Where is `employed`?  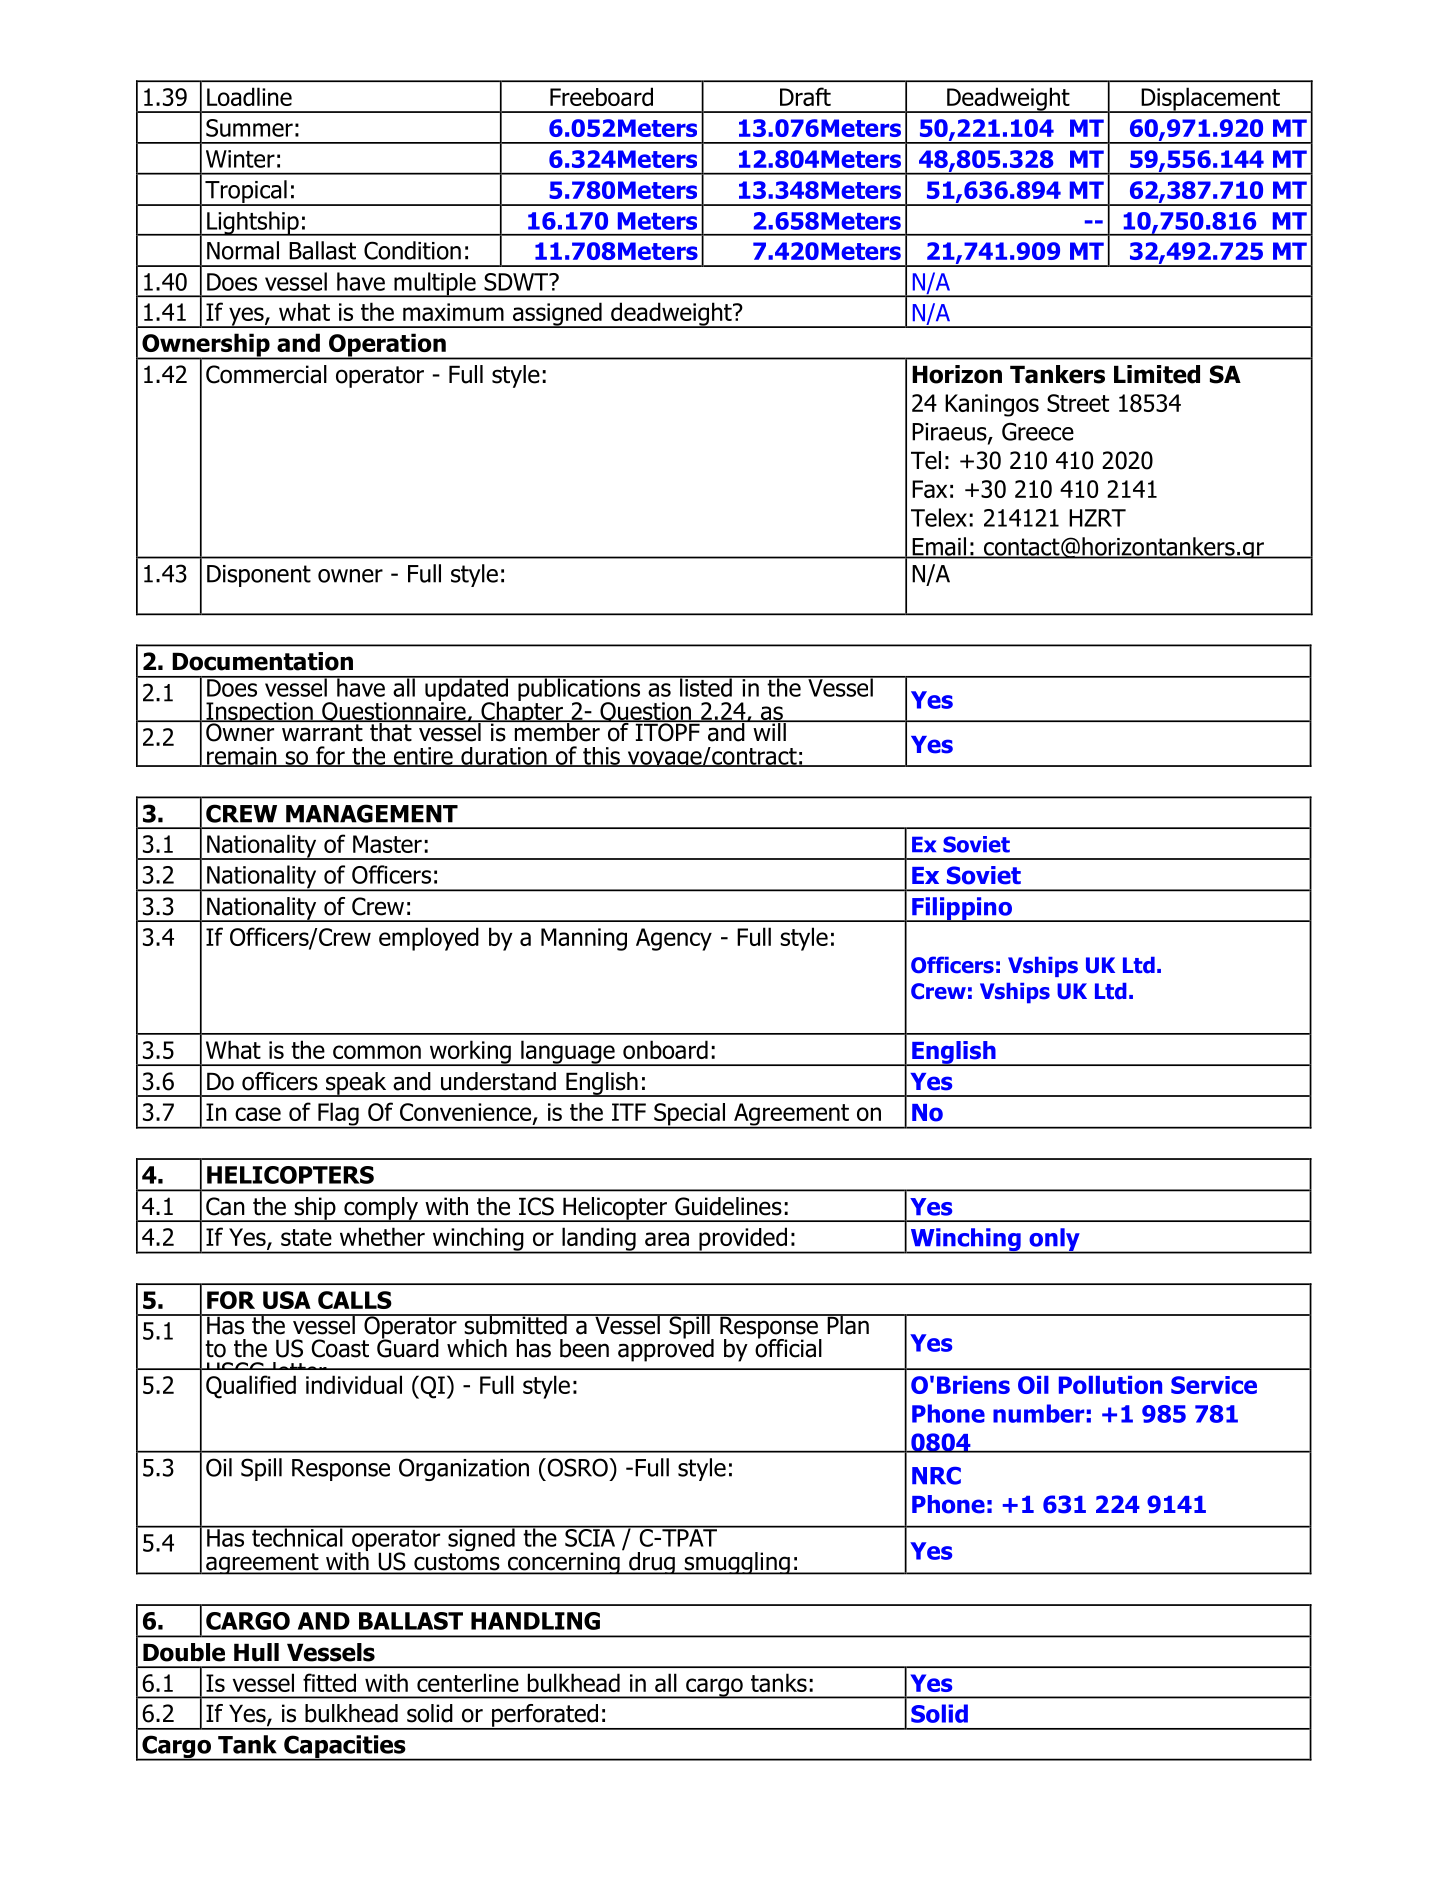
employed is located at coordinates (429, 939).
